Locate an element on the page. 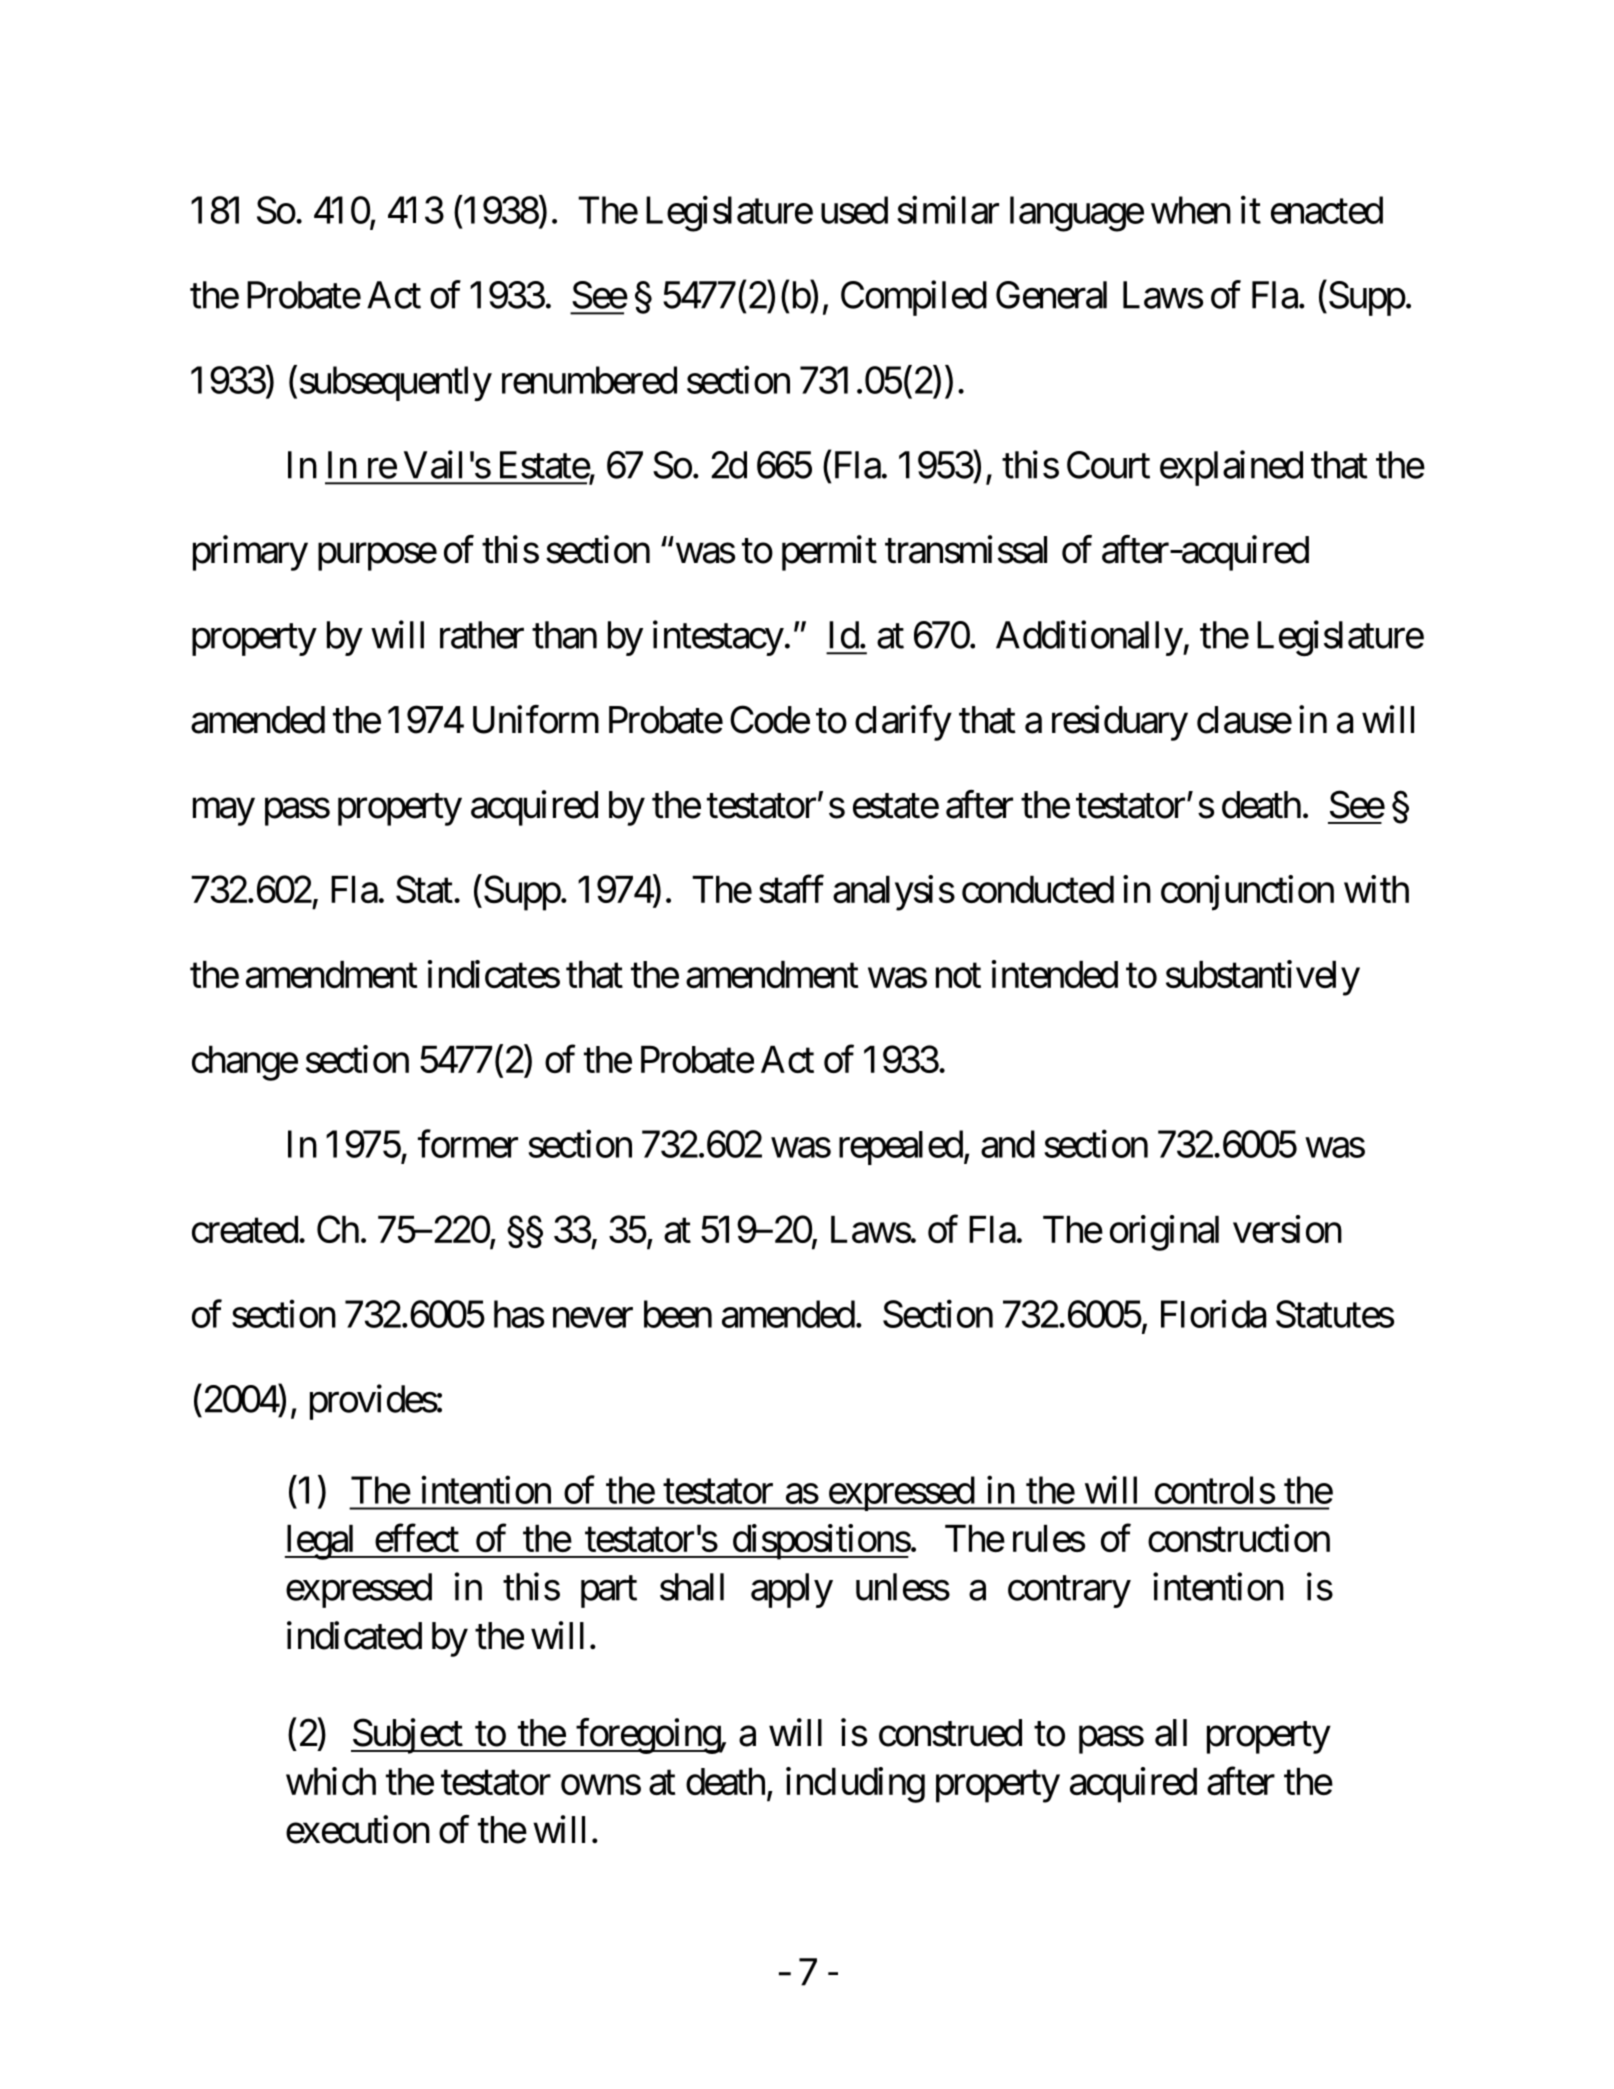 This page has width=1614, height=2089. former is located at coordinates (468, 1144).
